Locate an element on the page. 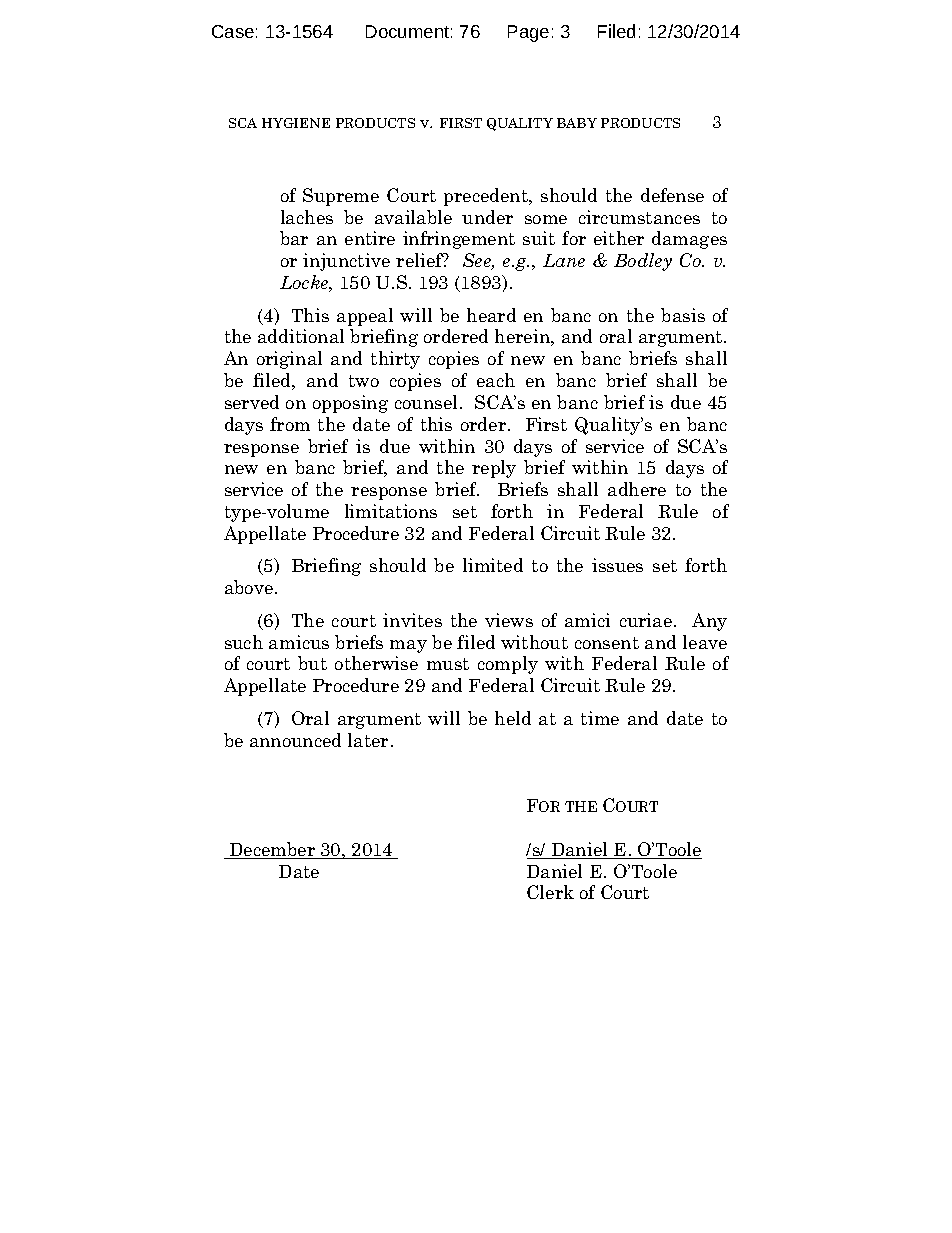  Case is located at coordinates (233, 31).
